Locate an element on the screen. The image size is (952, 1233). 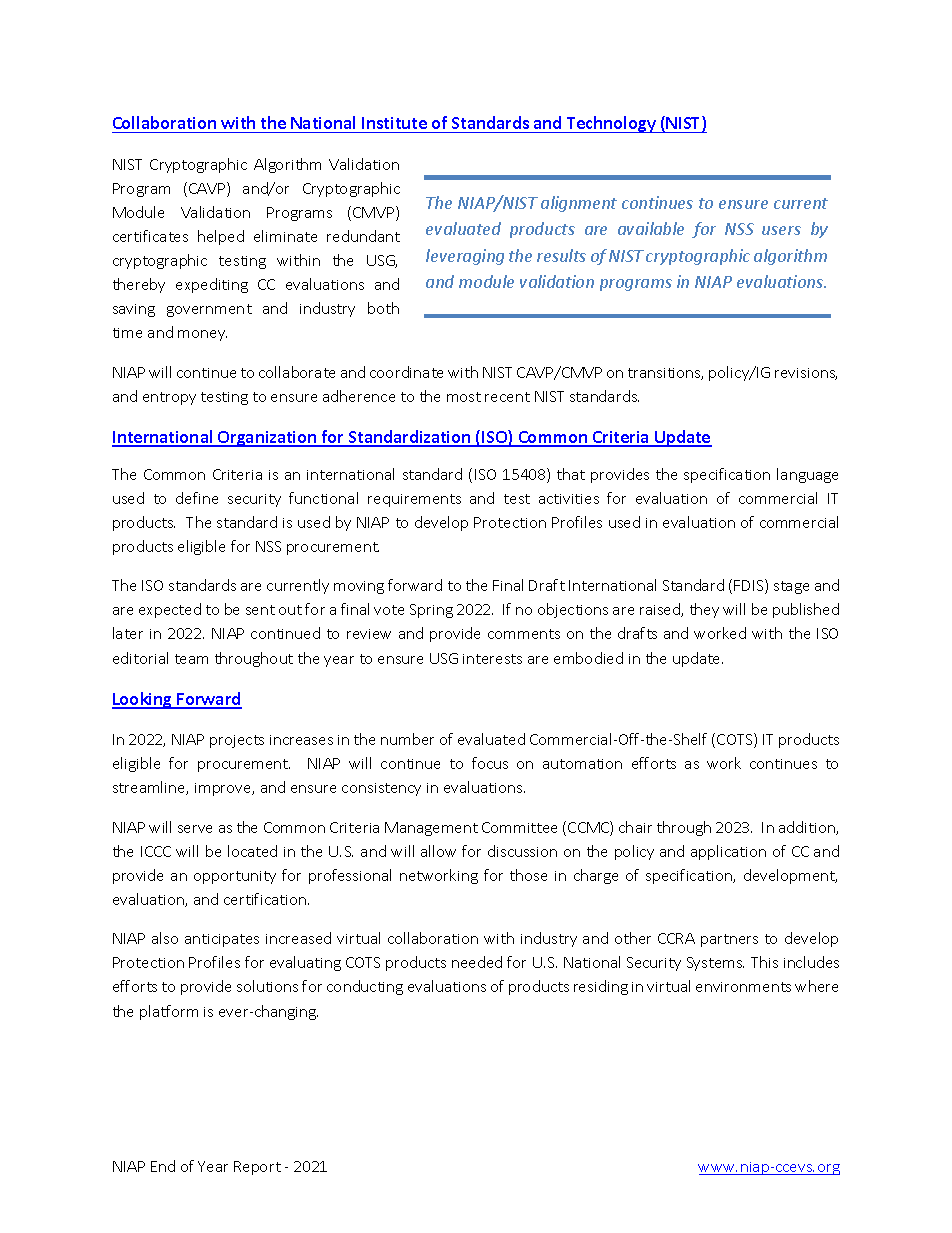
those is located at coordinates (528, 875).
